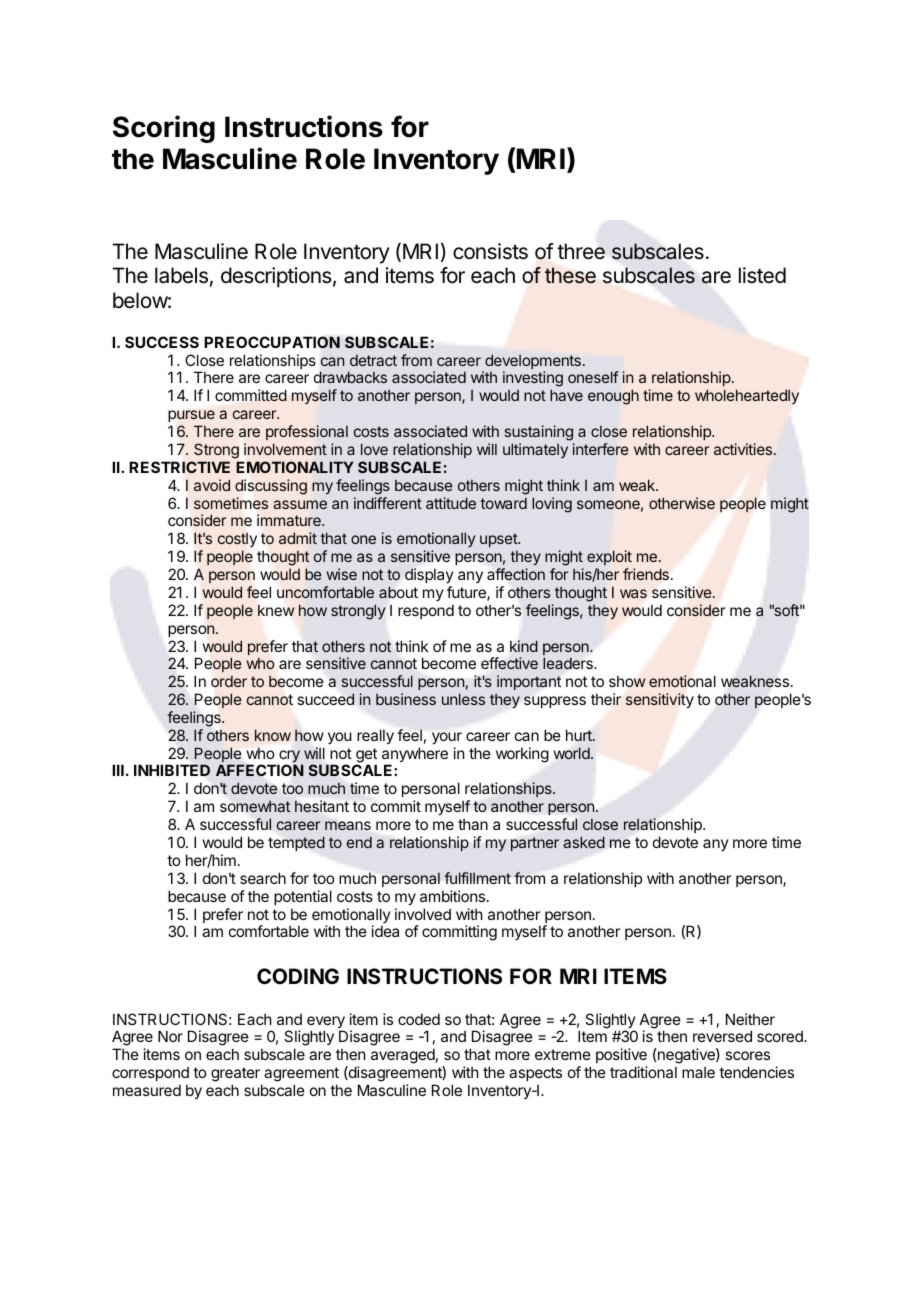 This page has width=924, height=1308. What do you see at coordinates (490, 251) in the page?
I see `consists` at bounding box center [490, 251].
